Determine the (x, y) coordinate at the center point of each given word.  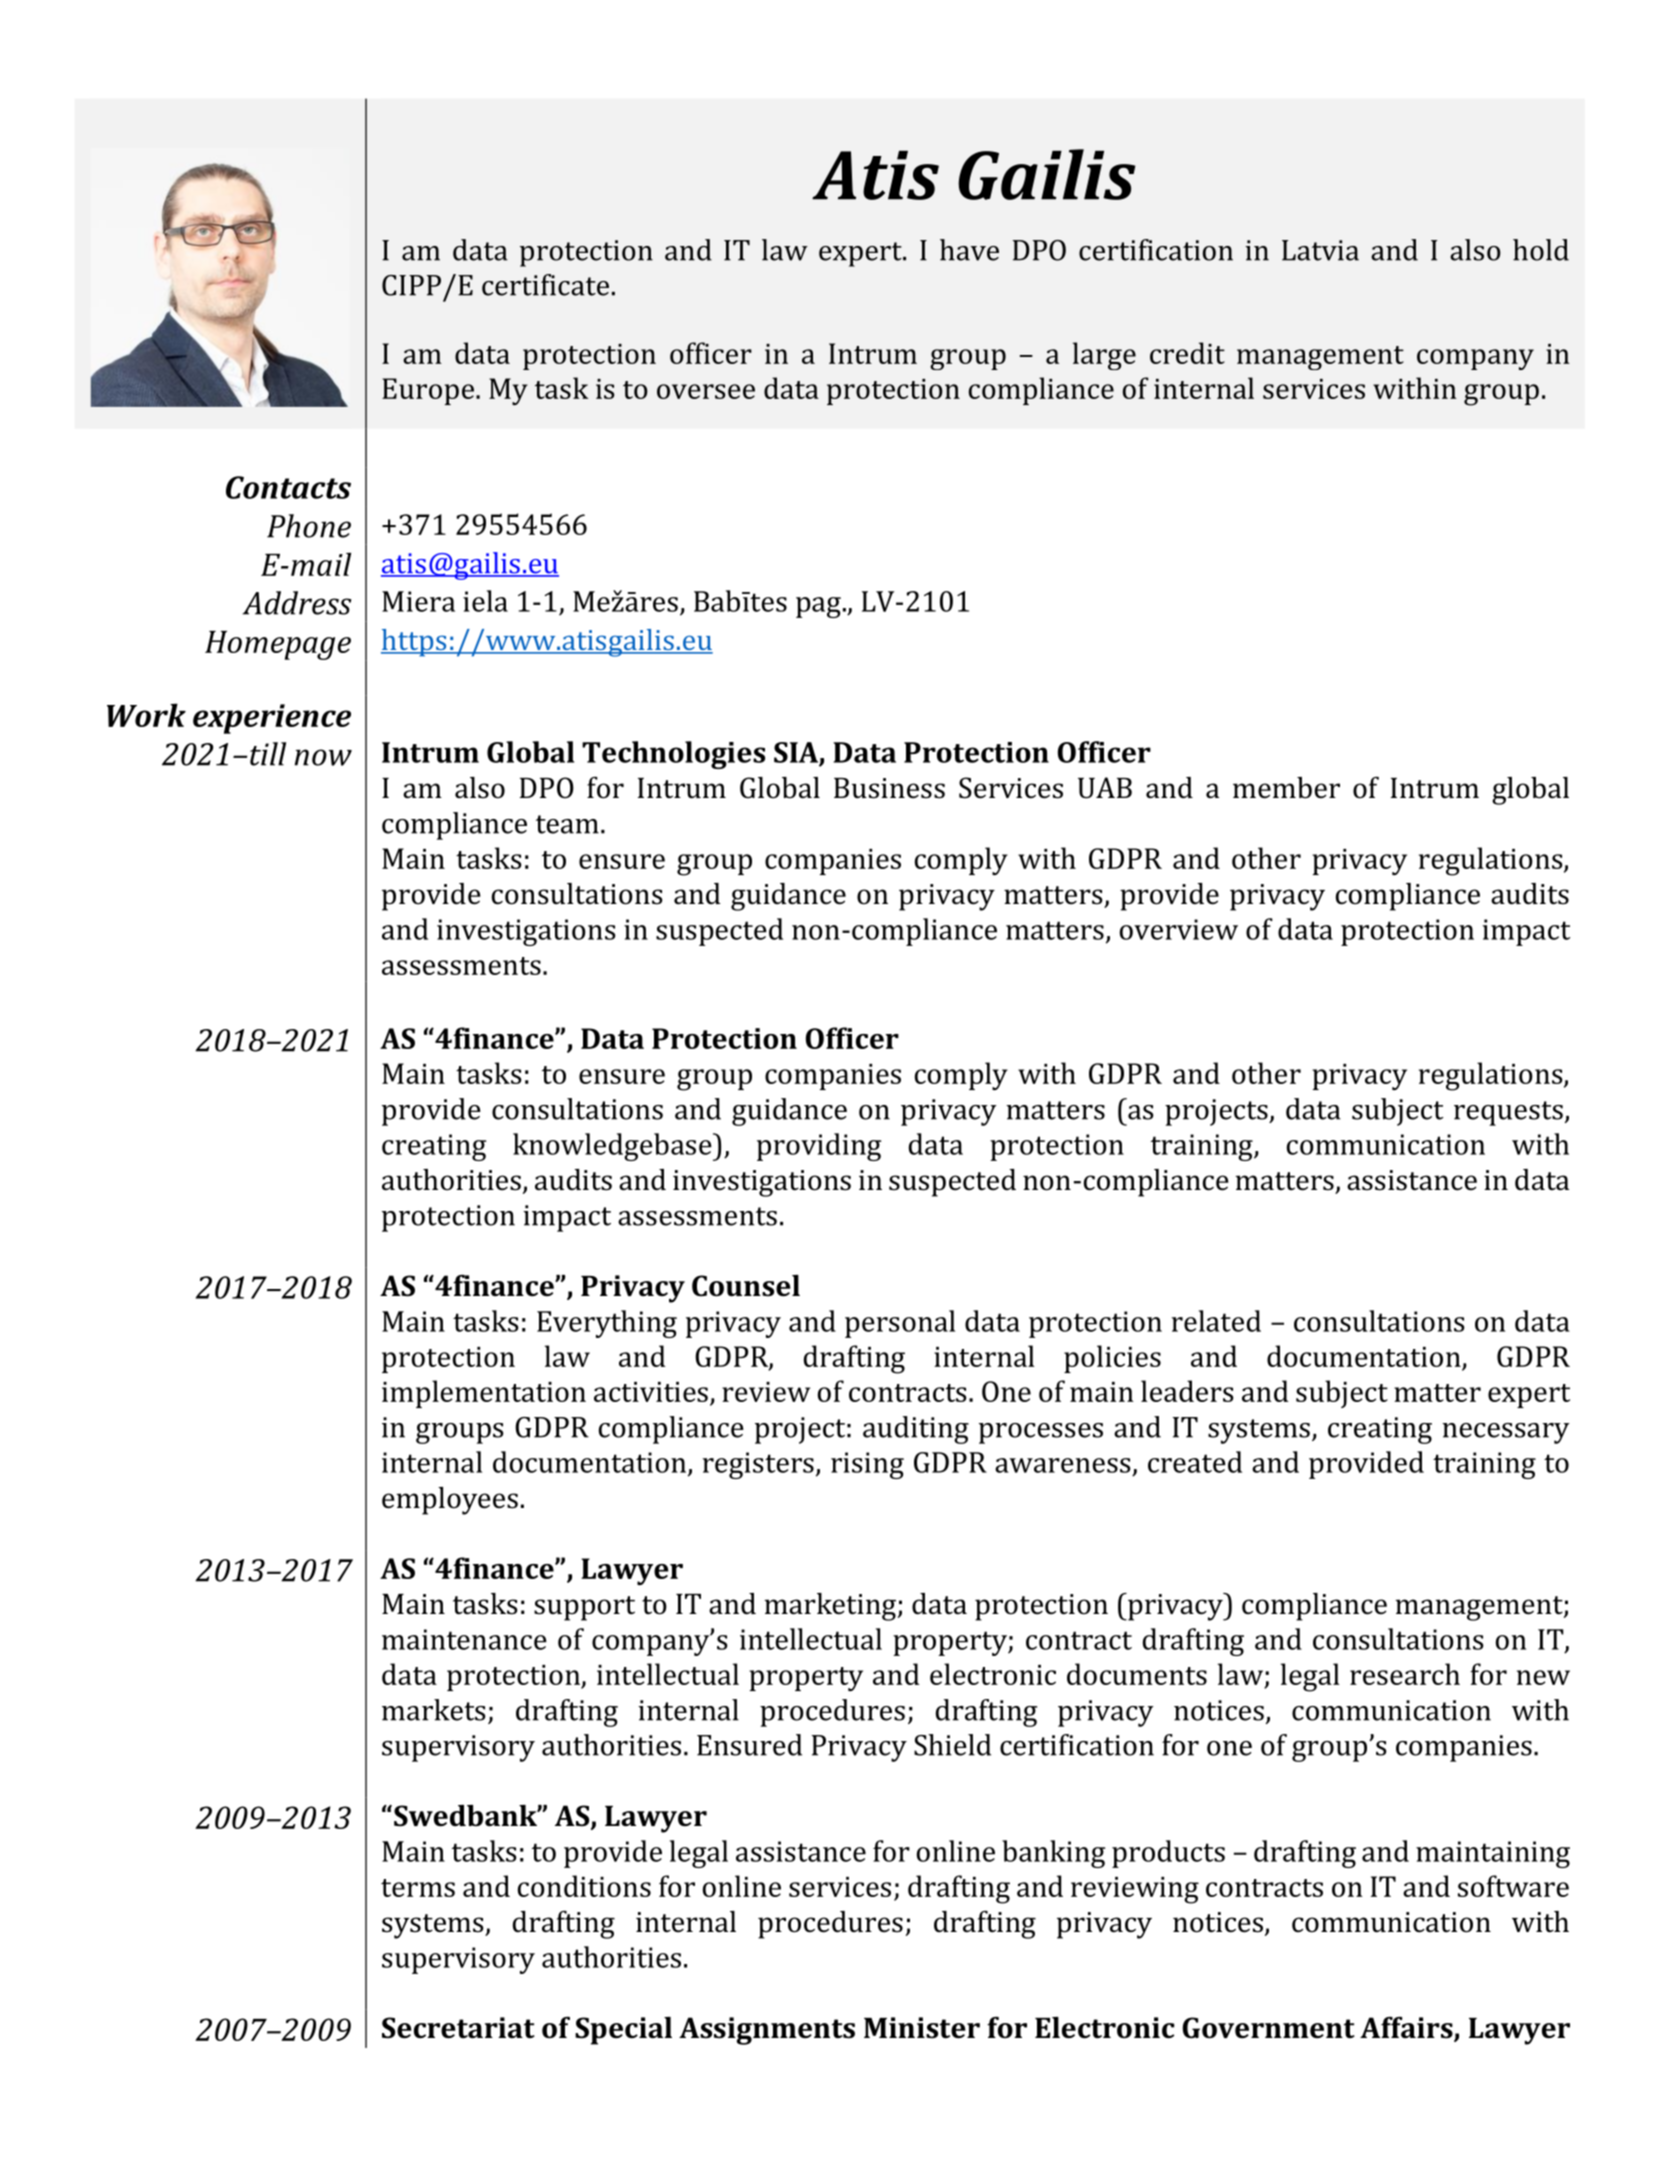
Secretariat (458, 2028)
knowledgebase (613, 1147)
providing (819, 1147)
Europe (428, 391)
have (969, 250)
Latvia (1320, 250)
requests (1508, 1113)
